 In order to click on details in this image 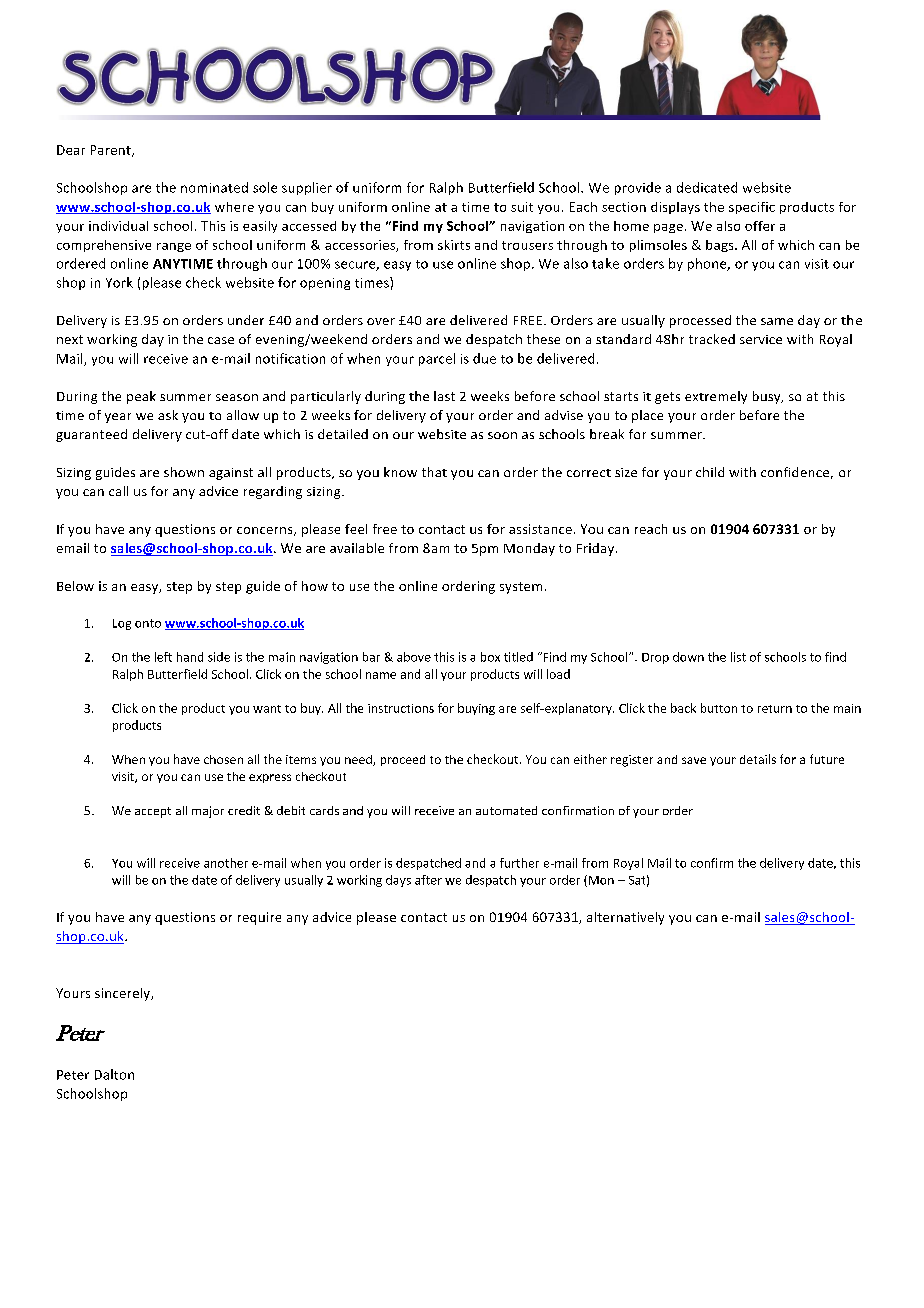, I will do `click(758, 759)`.
